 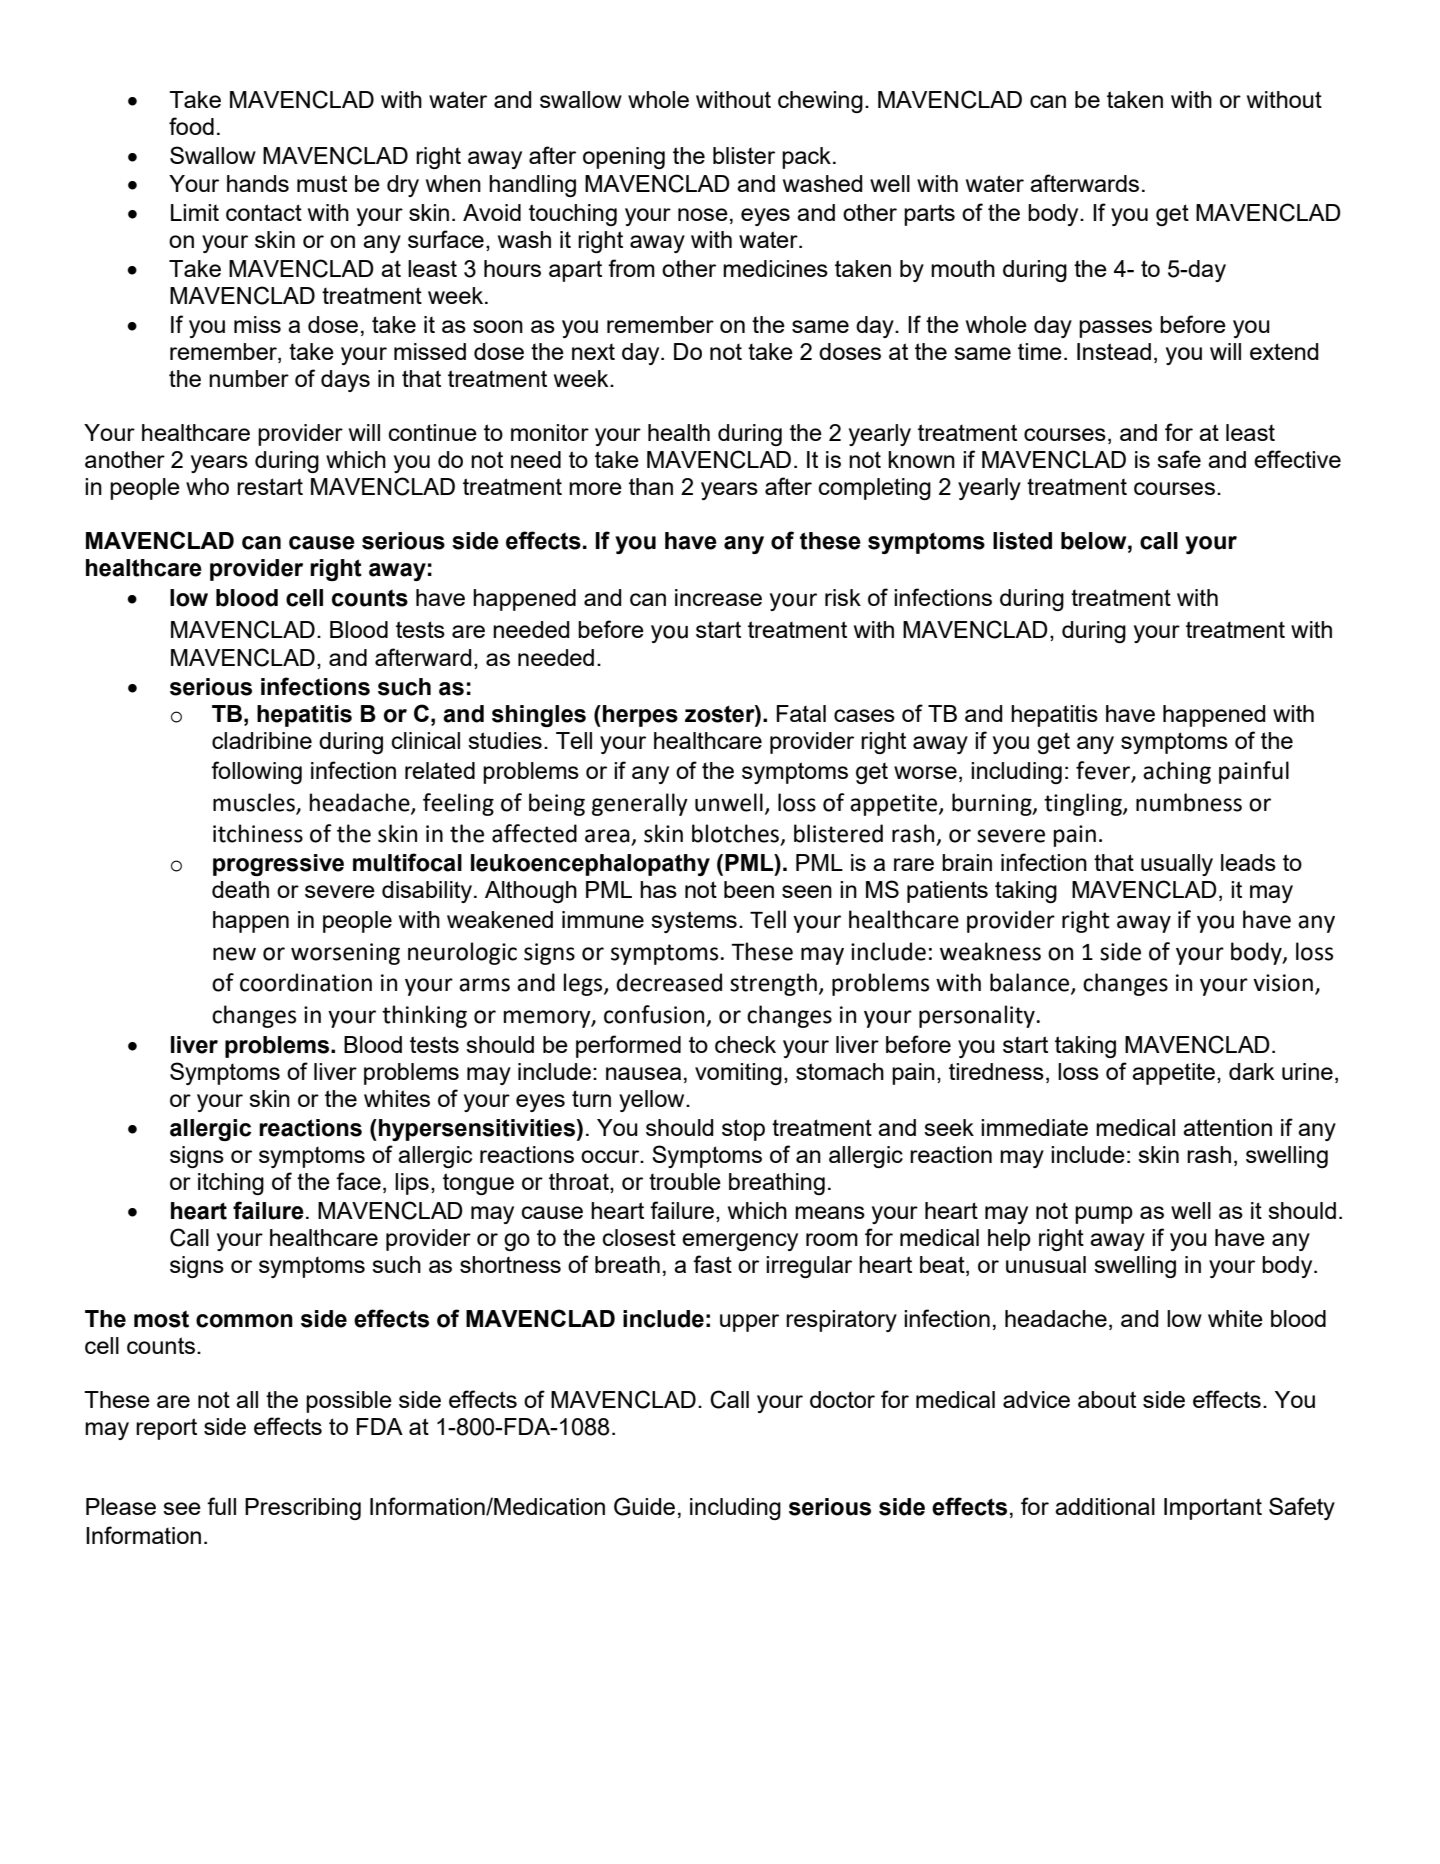 What do you see at coordinates (929, 215) in the image?
I see `parts` at bounding box center [929, 215].
